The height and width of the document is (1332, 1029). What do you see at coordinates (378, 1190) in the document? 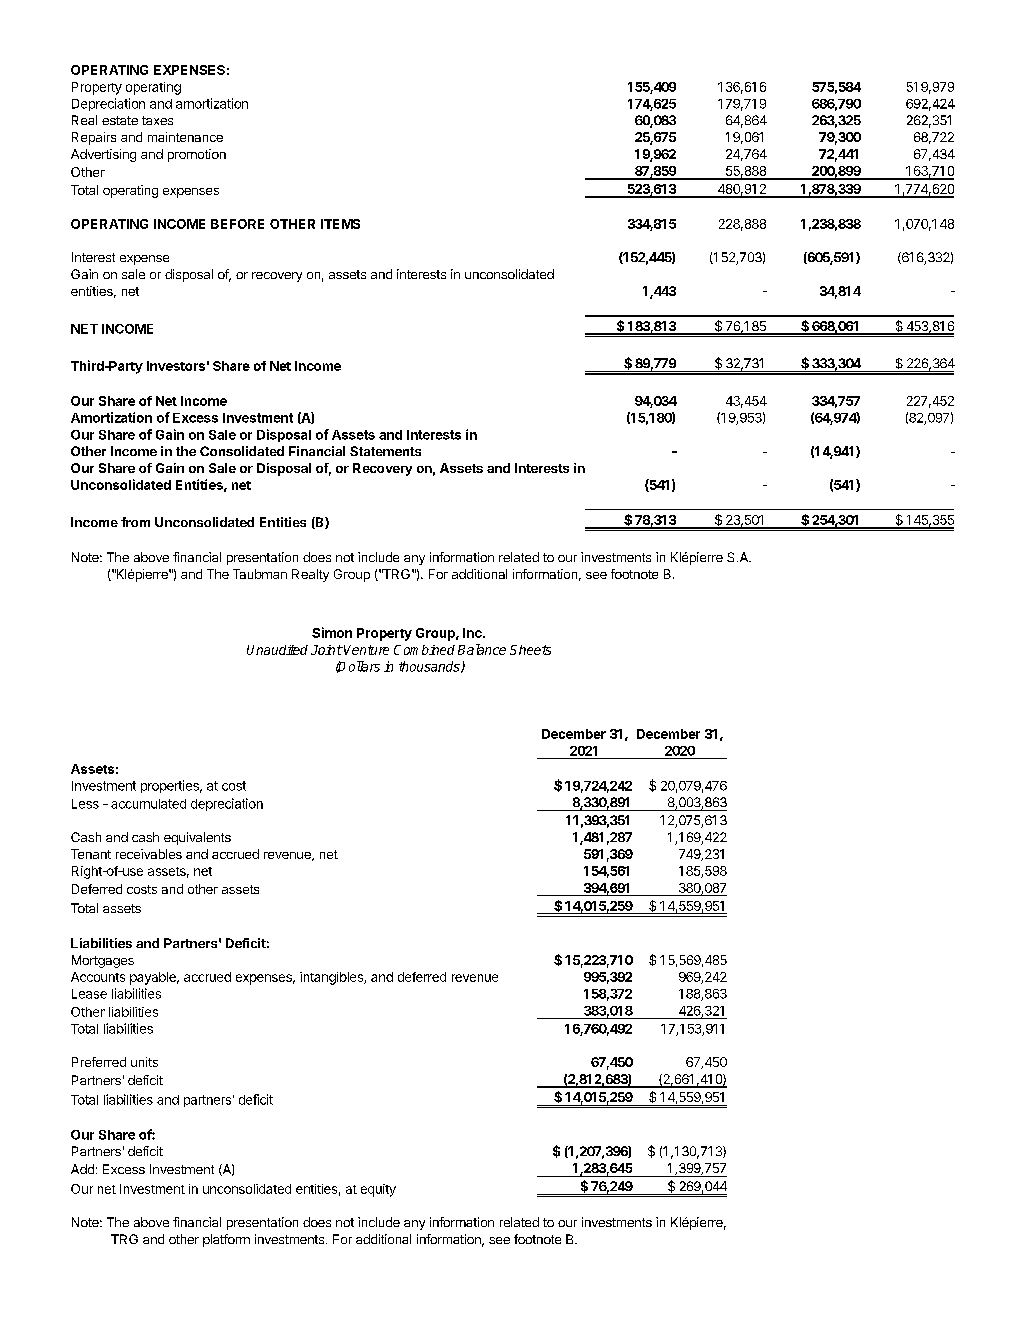
I see `equity` at bounding box center [378, 1190].
